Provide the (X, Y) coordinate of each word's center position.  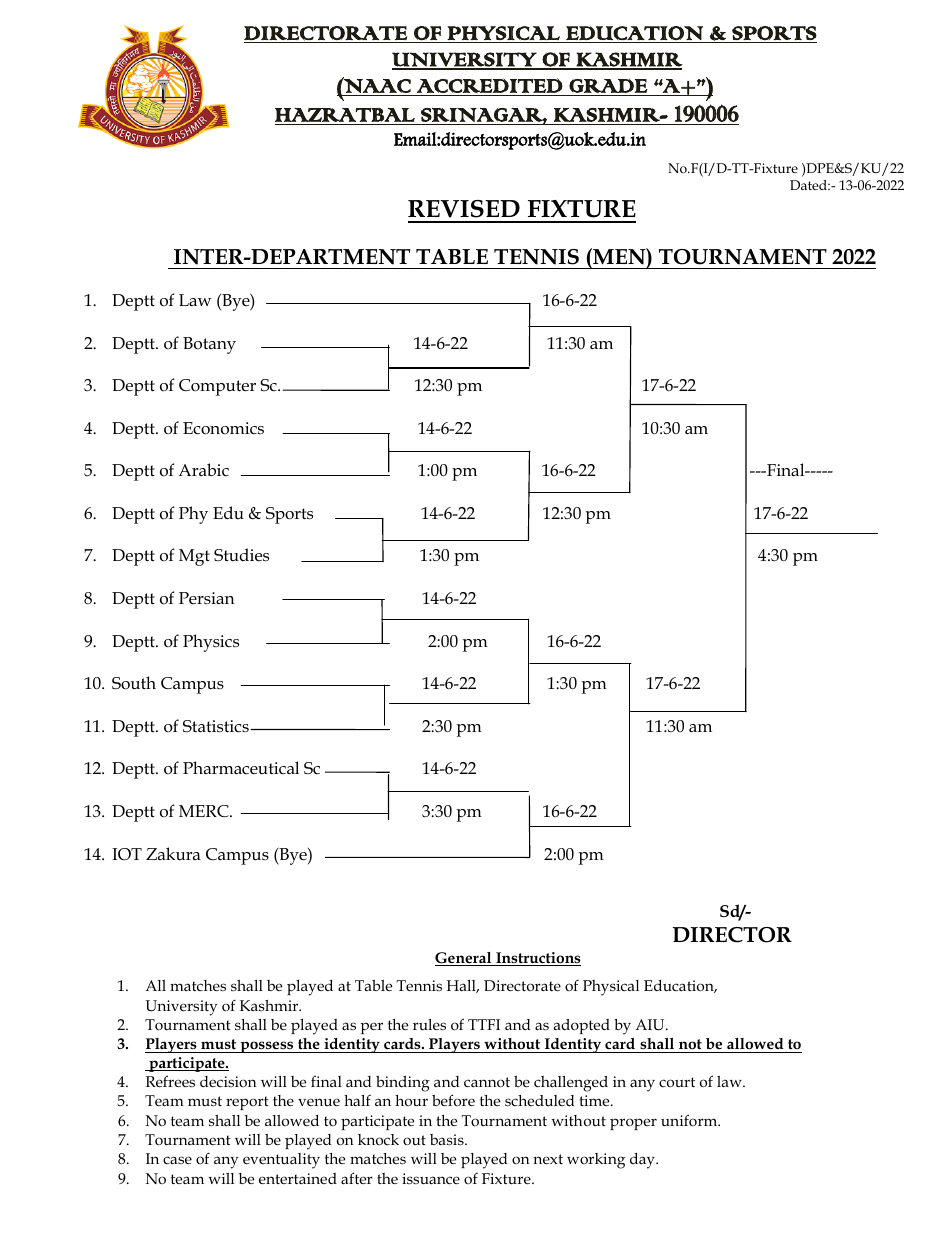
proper (633, 1124)
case (177, 1160)
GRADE (608, 85)
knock (378, 1139)
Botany (209, 345)
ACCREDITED (490, 85)
